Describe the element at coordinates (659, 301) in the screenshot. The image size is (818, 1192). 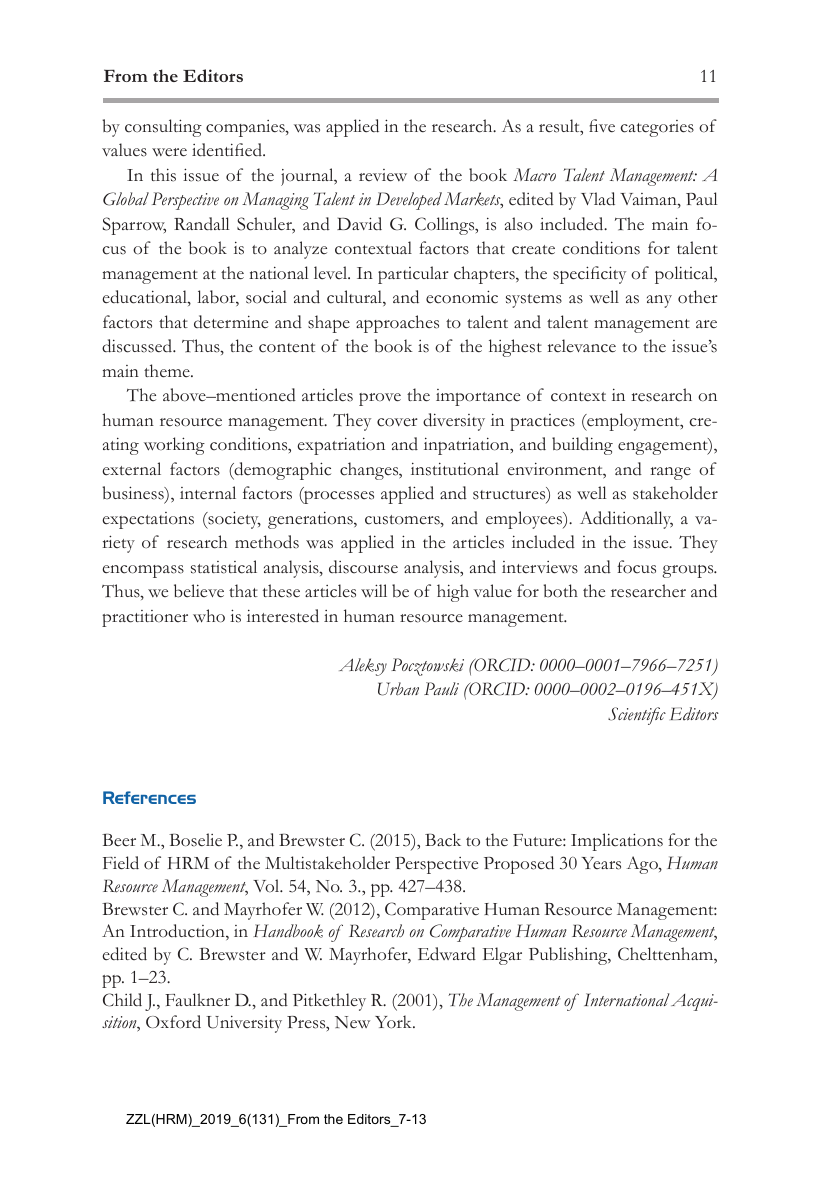
I see `any` at that location.
